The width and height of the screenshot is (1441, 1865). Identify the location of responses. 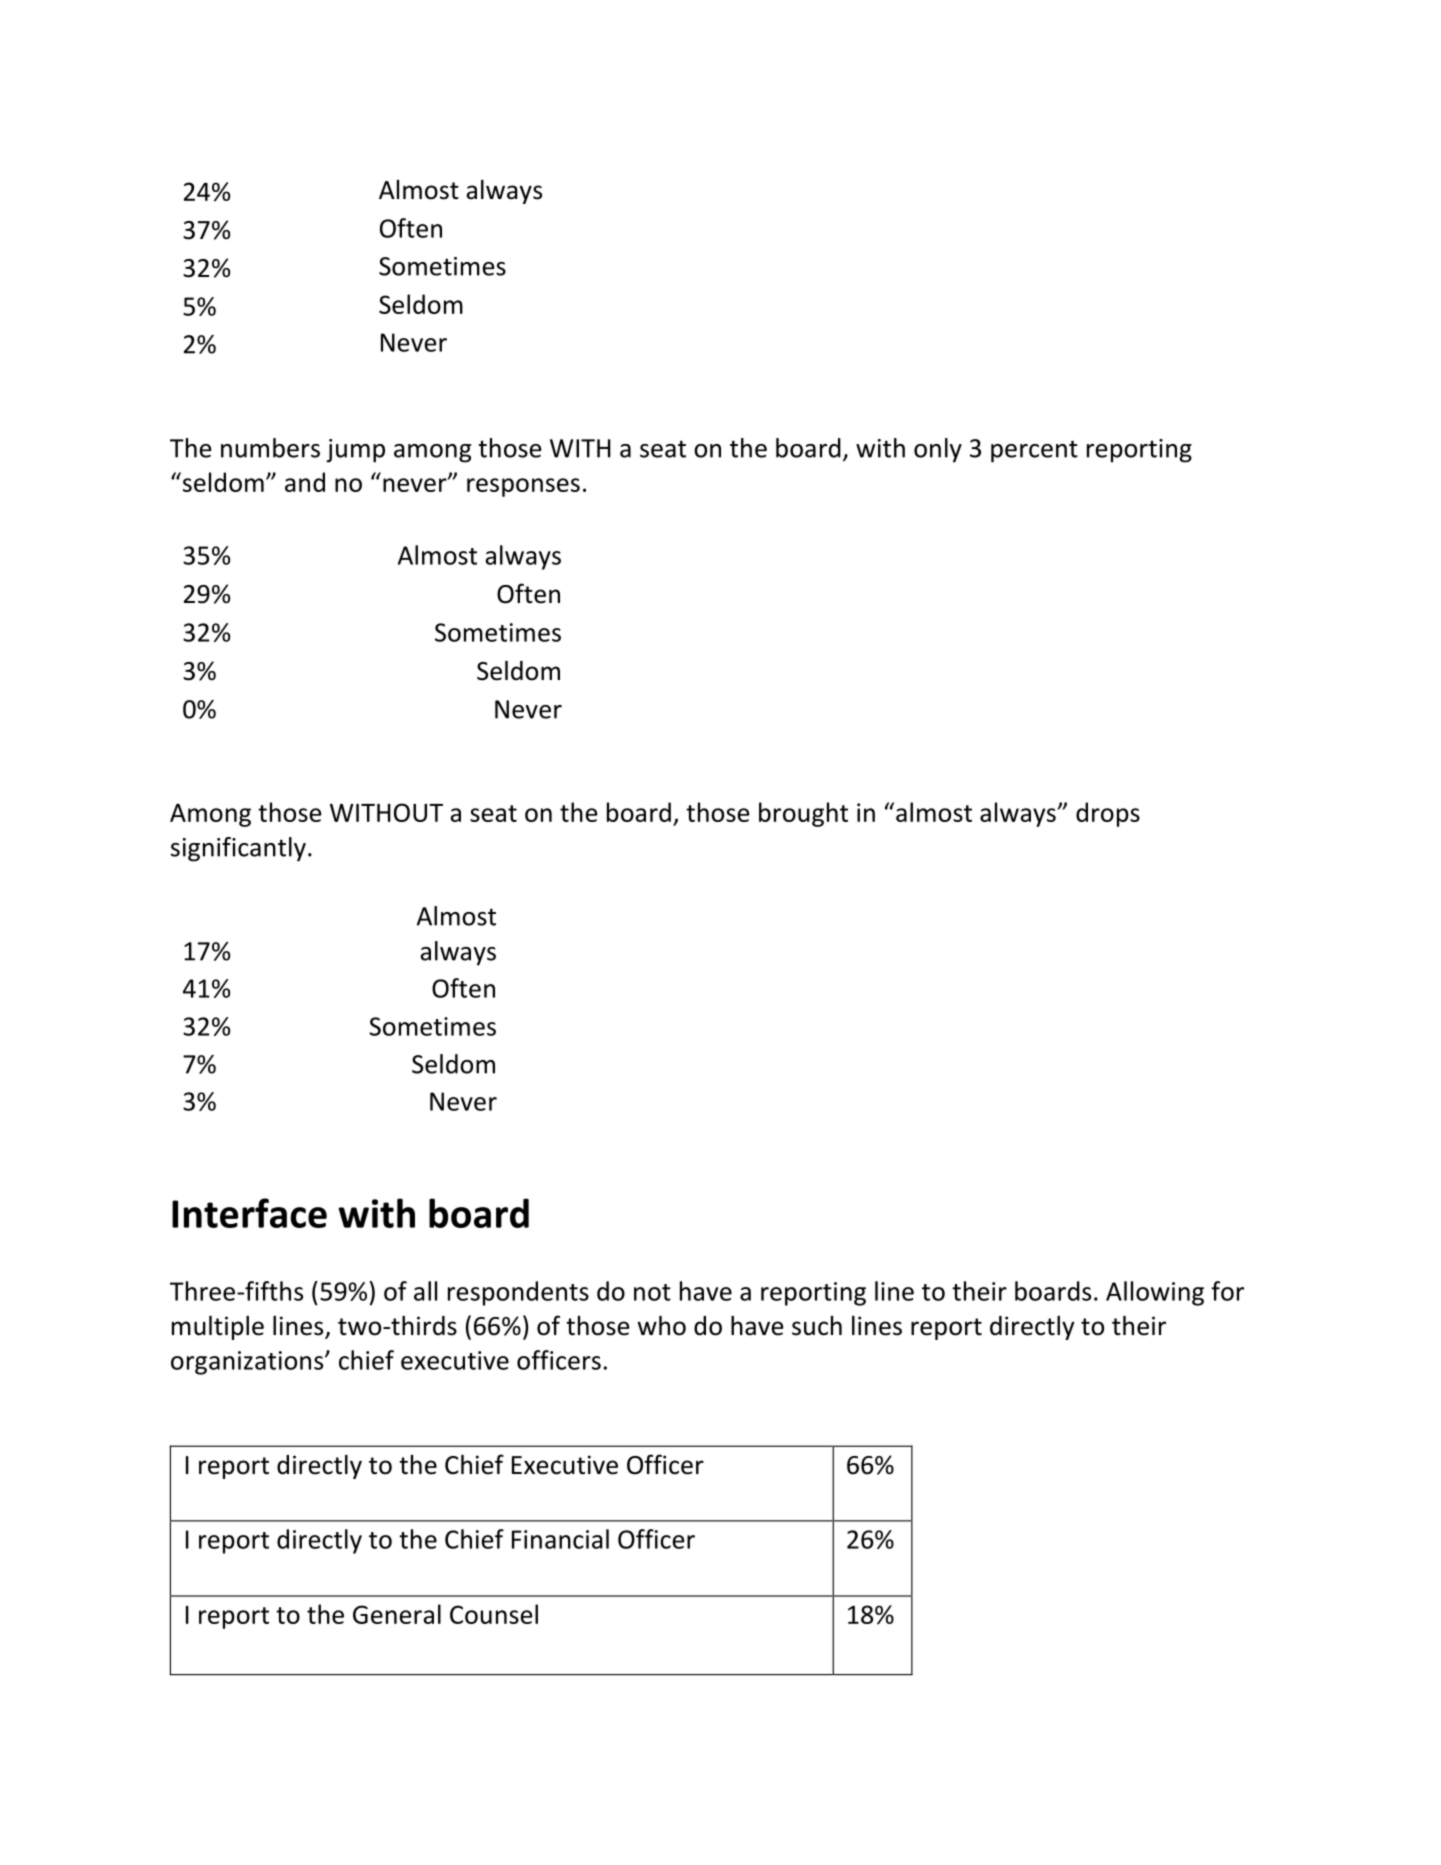
(523, 487).
